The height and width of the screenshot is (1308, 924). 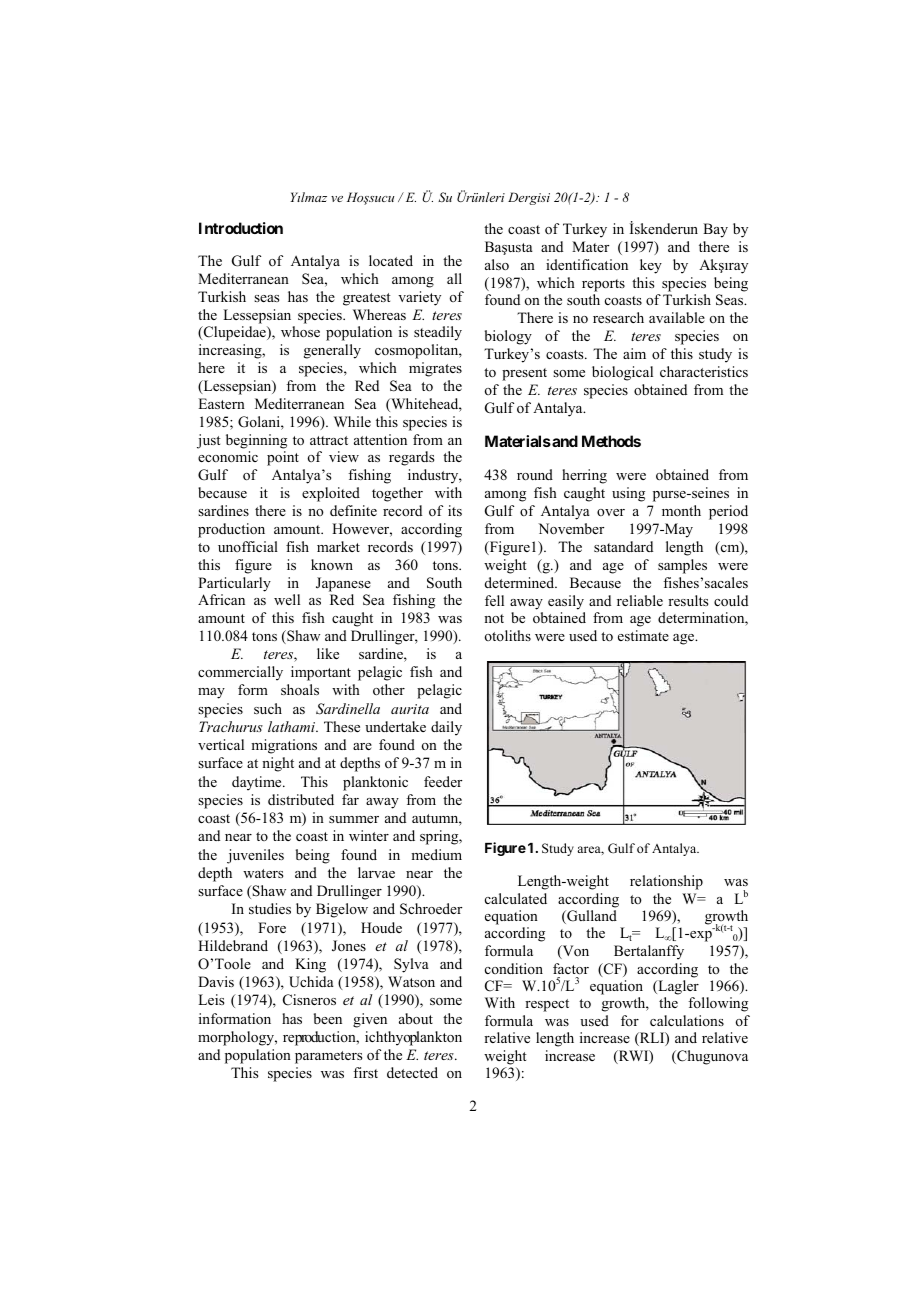 I want to click on also, so click(x=497, y=264).
